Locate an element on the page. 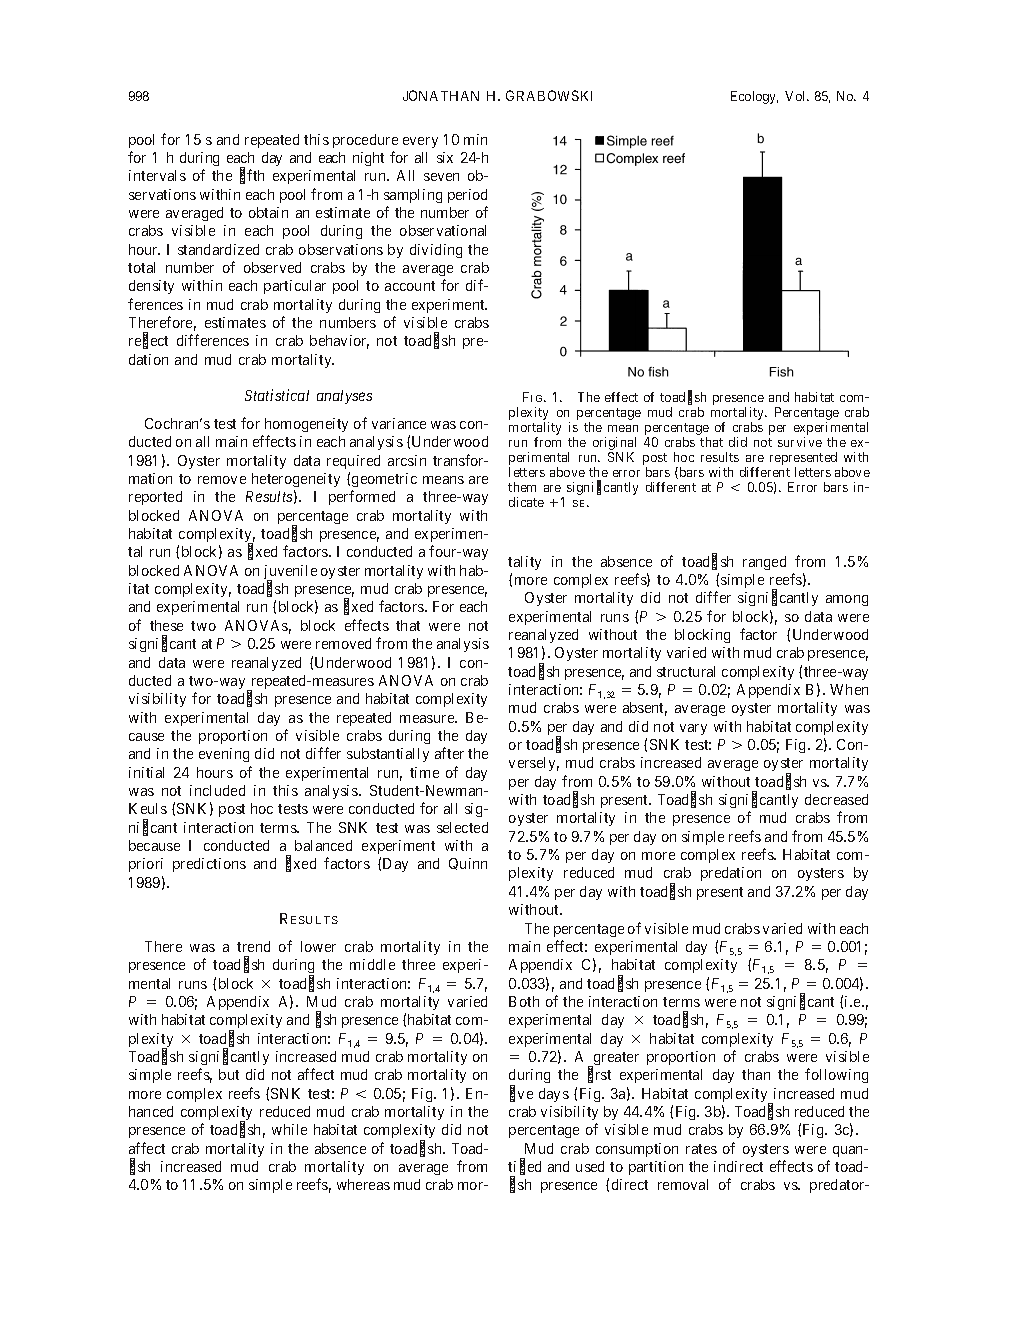  rates is located at coordinates (701, 1149).
